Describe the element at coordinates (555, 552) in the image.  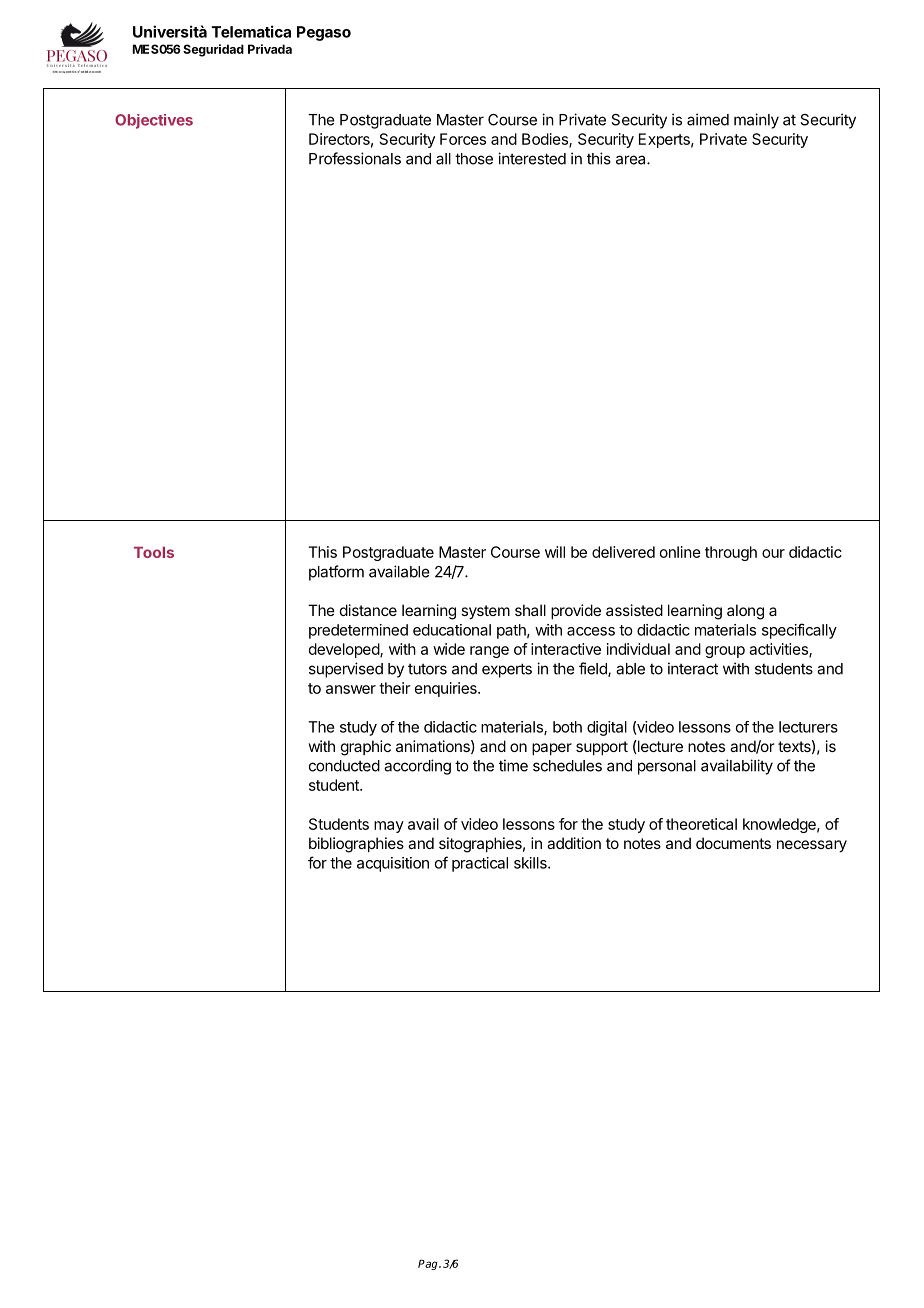
I see `will` at that location.
